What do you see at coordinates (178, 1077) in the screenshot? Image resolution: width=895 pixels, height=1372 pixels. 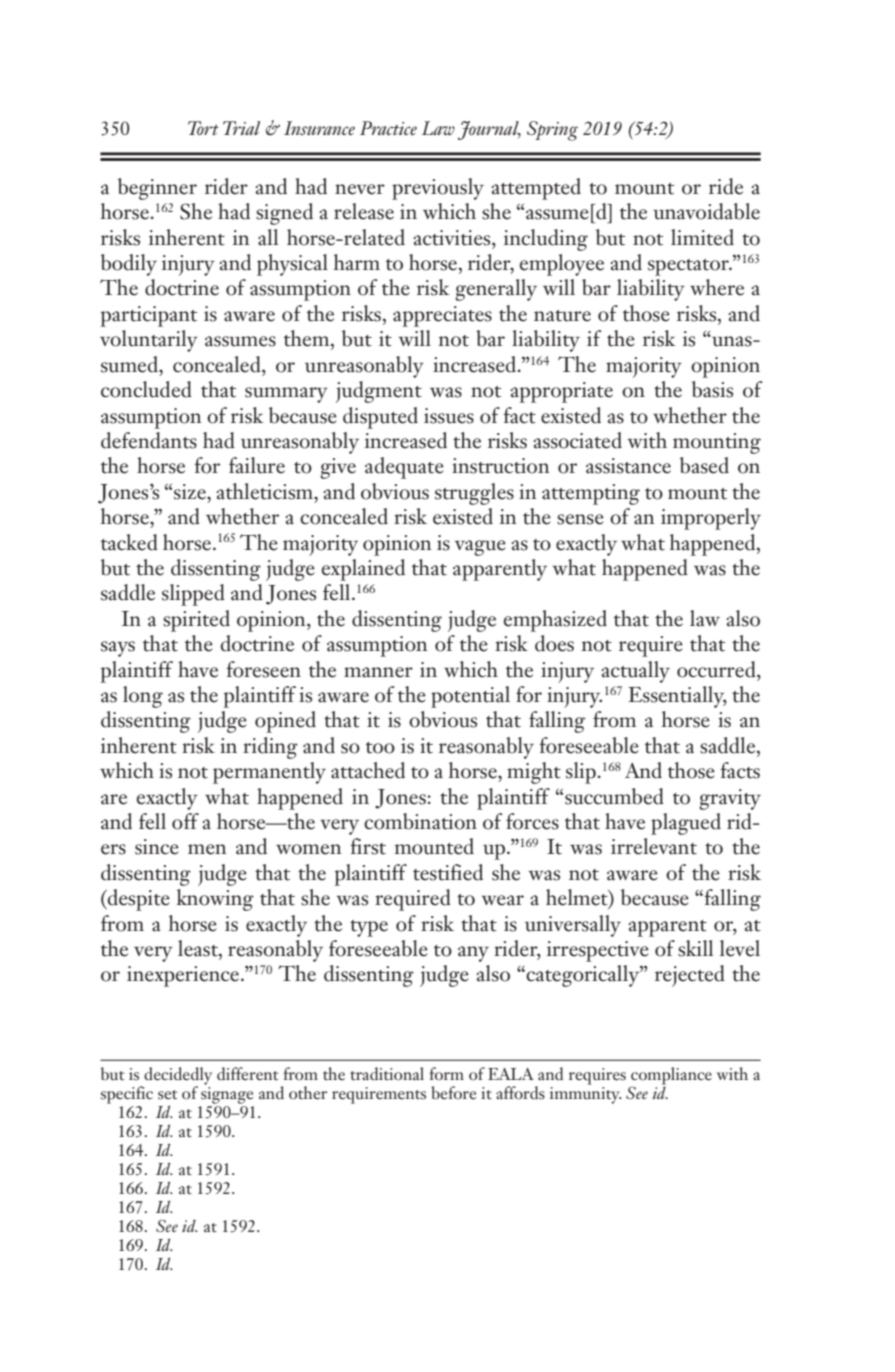 I see `decidedly` at bounding box center [178, 1077].
